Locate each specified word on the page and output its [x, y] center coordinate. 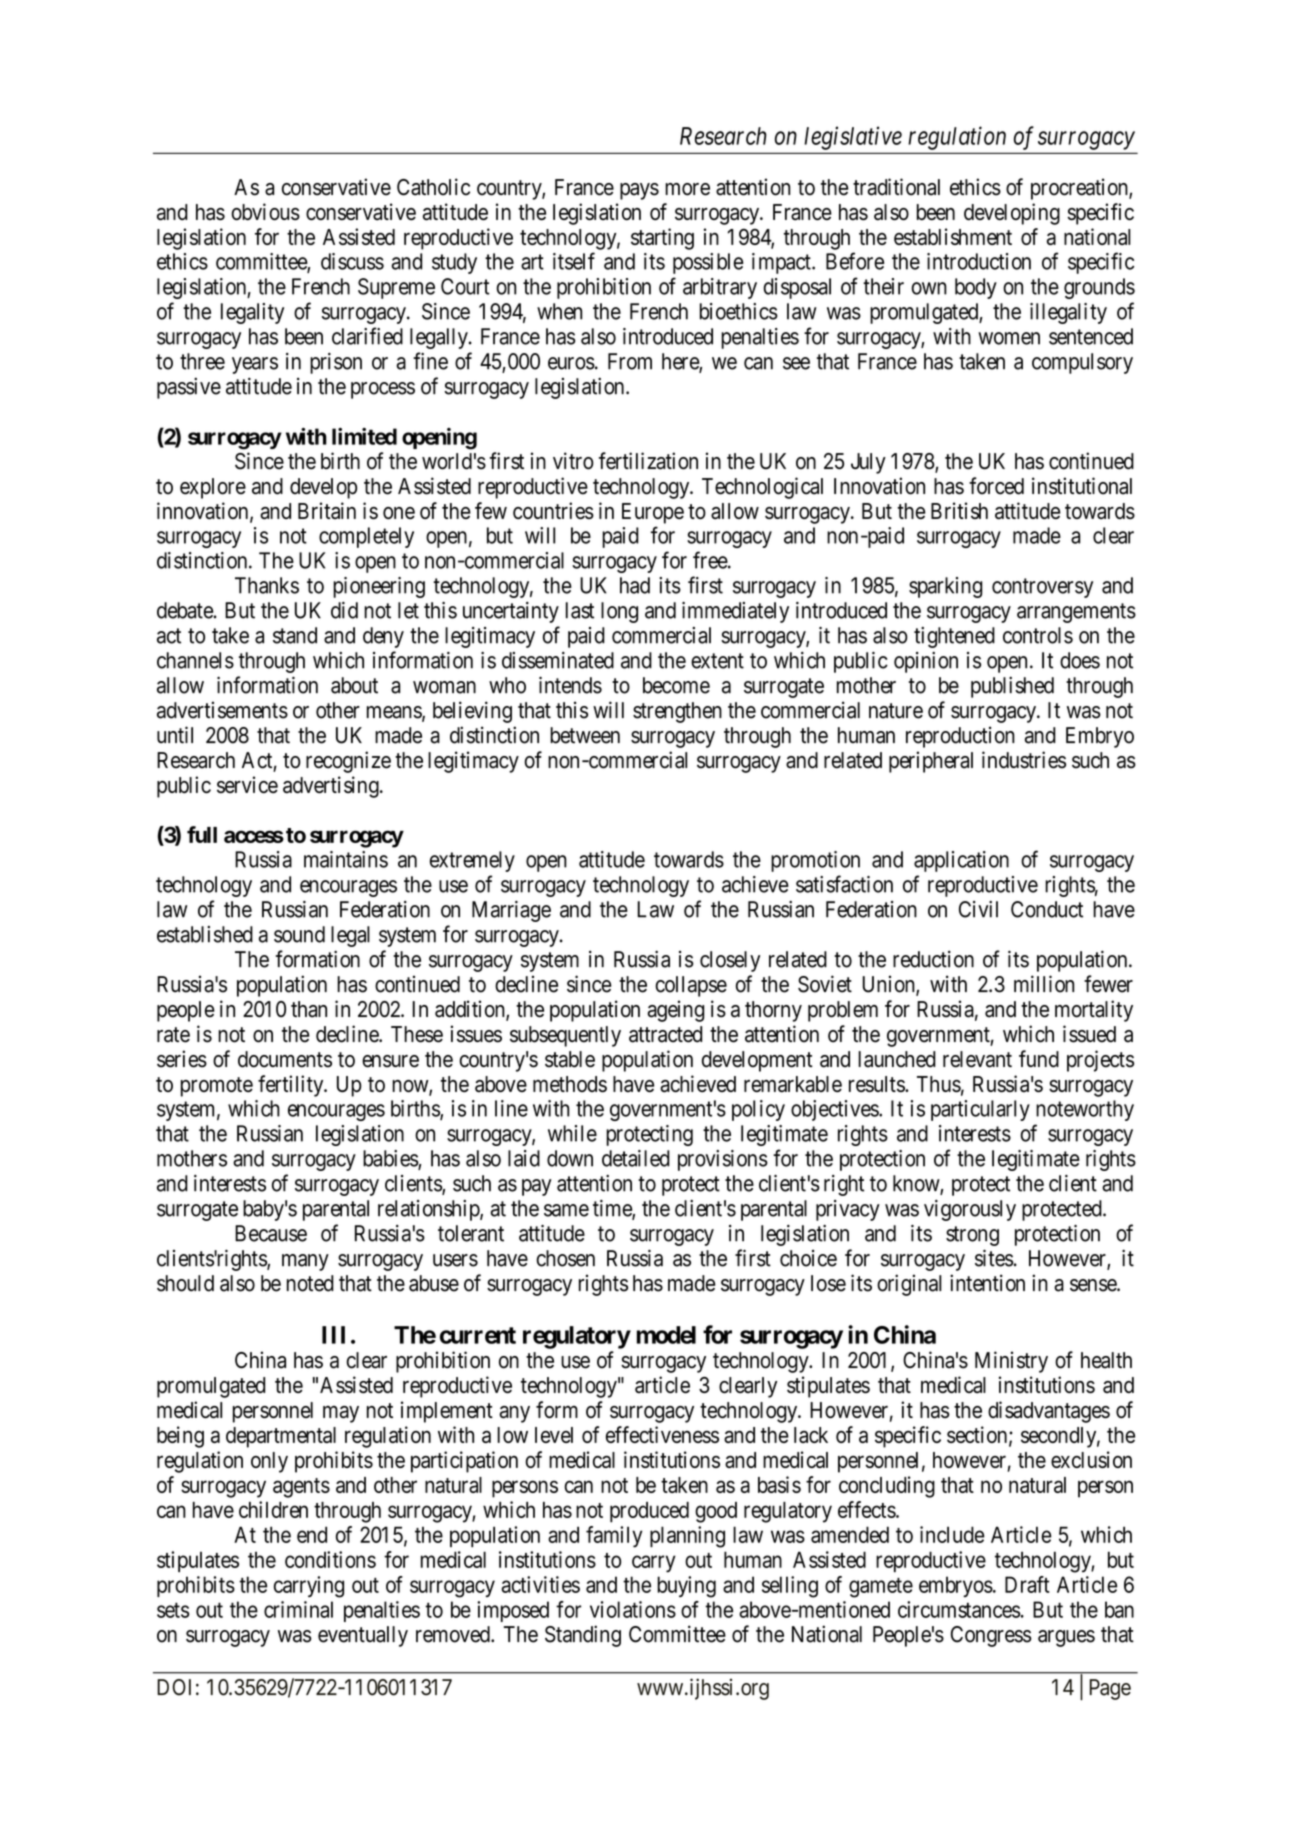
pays [639, 191]
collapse [691, 986]
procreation [1080, 189]
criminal [298, 1609]
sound [299, 934]
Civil [978, 909]
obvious [266, 211]
